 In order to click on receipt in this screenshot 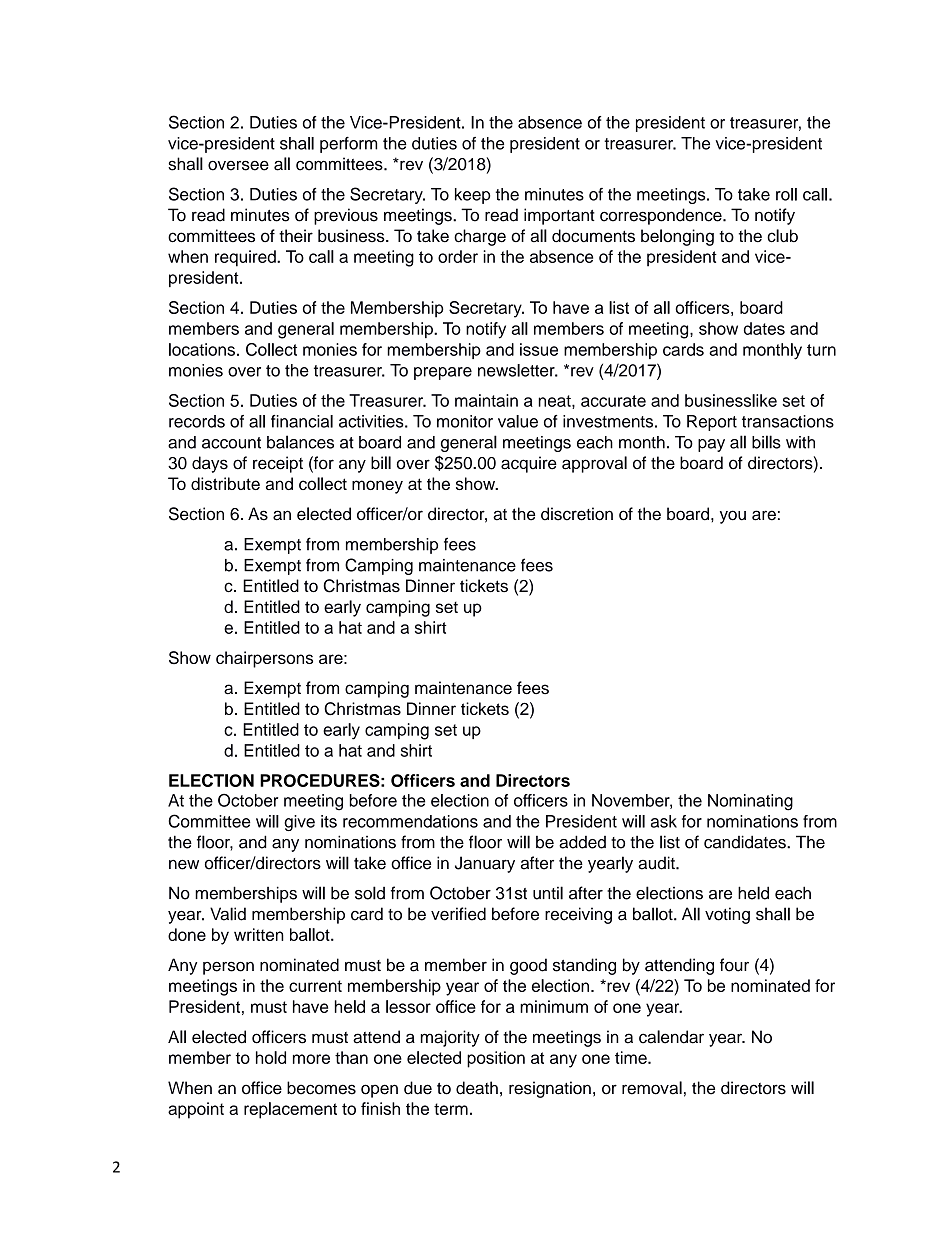, I will do `click(278, 464)`.
